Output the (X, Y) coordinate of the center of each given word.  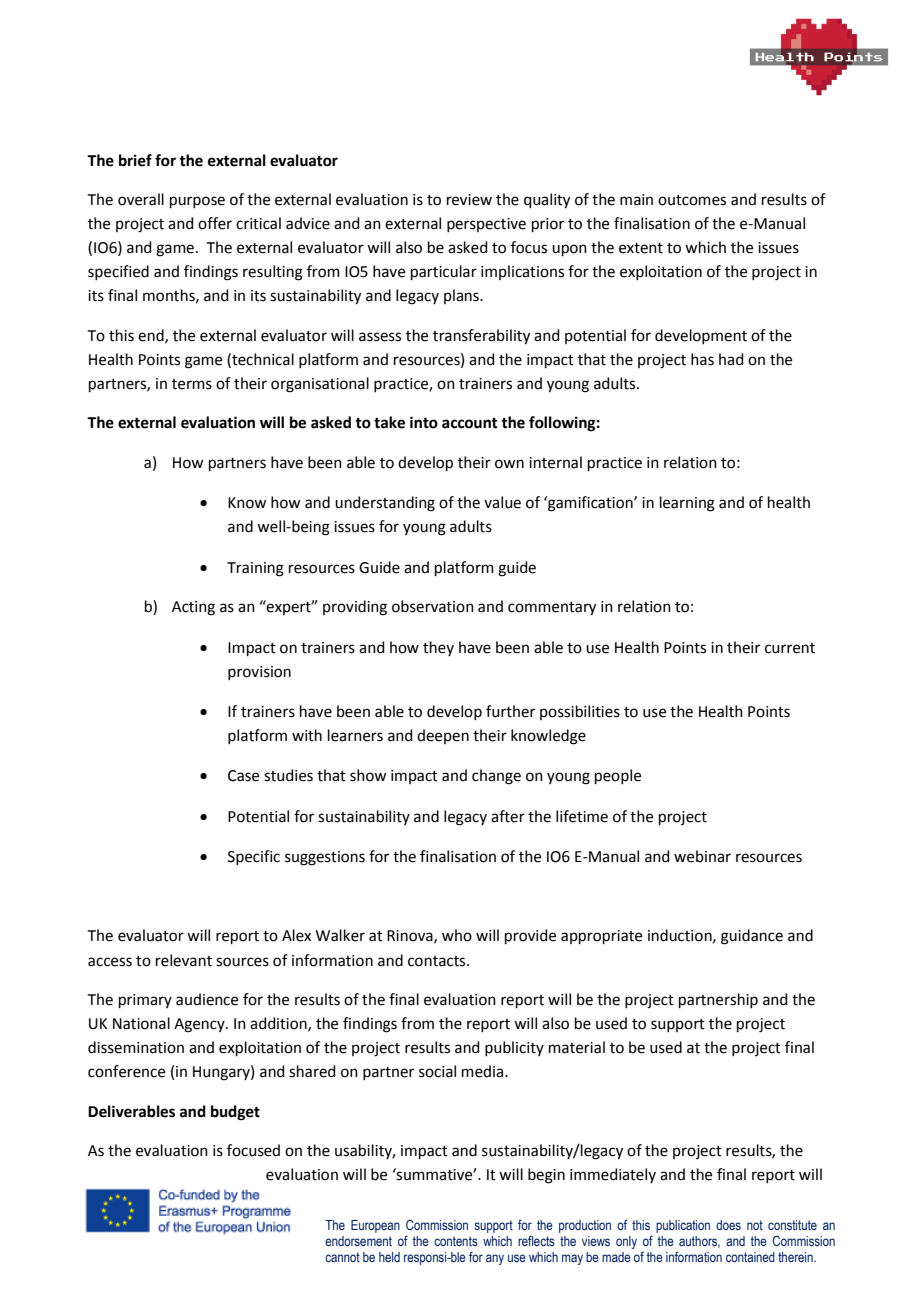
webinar (702, 856)
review (469, 200)
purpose (197, 202)
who (457, 935)
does (728, 1225)
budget (235, 1113)
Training (255, 569)
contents (456, 1241)
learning (687, 504)
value (502, 502)
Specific (254, 857)
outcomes (692, 200)
